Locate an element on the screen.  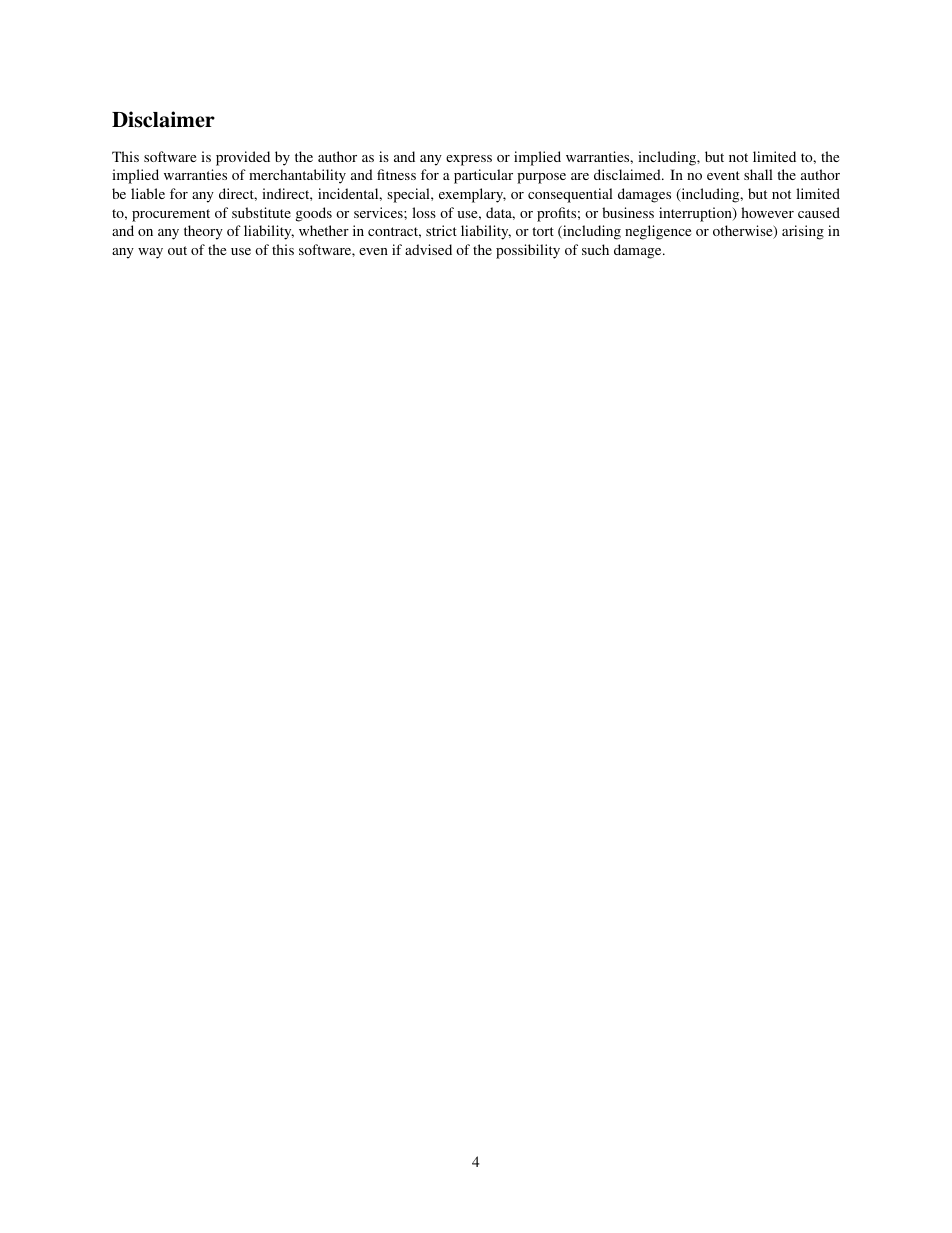
express is located at coordinates (469, 160).
